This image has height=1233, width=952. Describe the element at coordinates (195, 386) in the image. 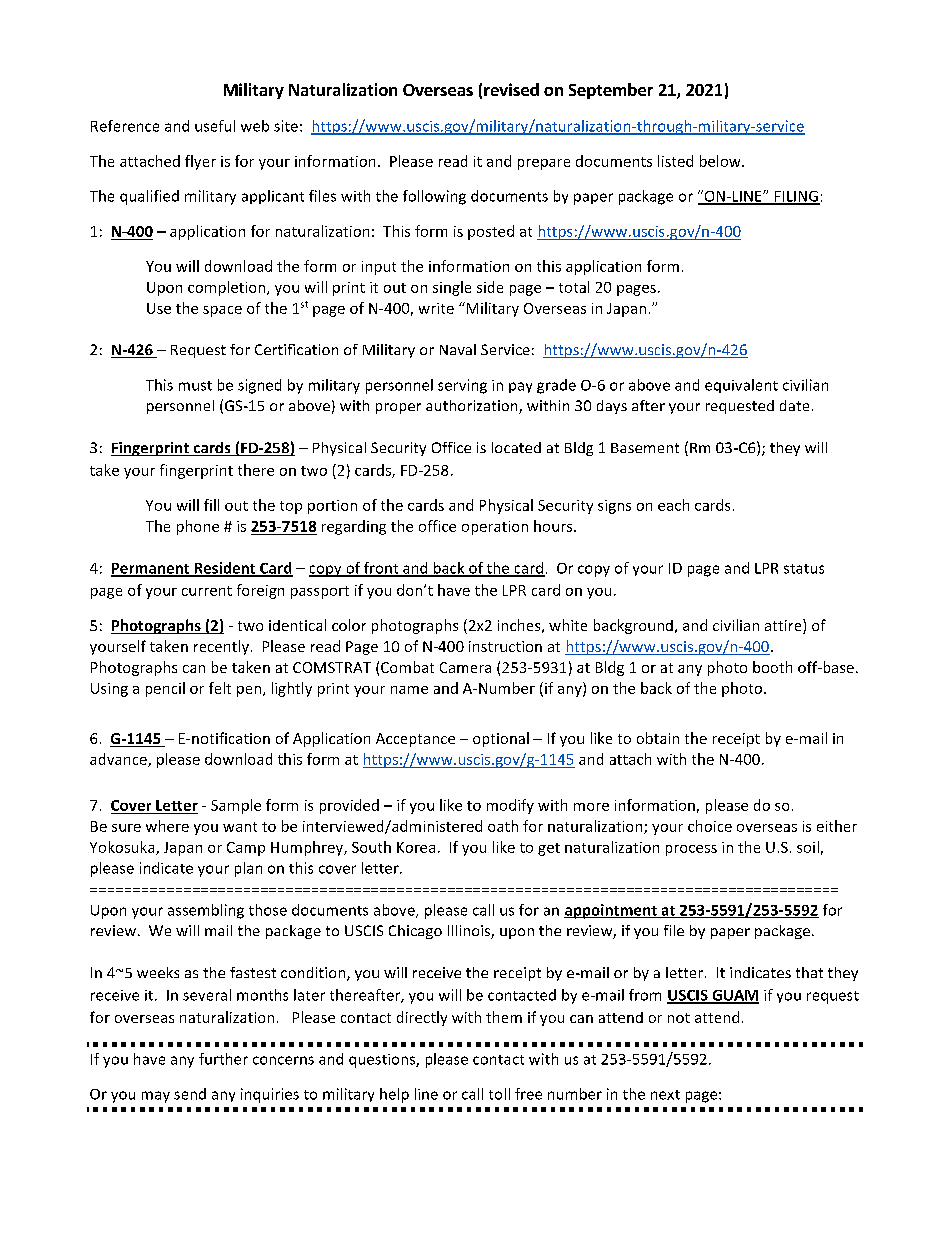

I see `must` at that location.
